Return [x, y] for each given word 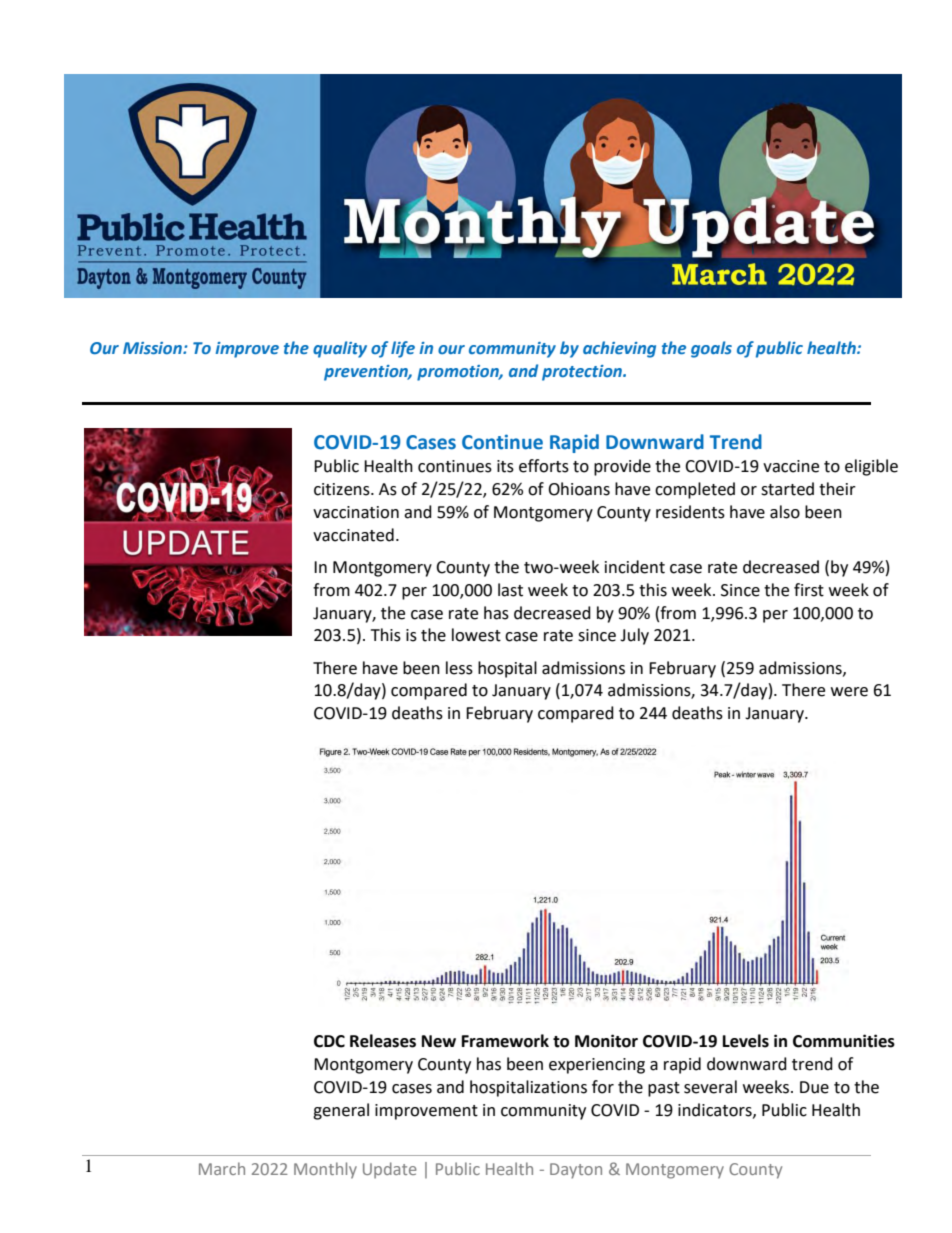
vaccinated [353, 535]
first [809, 590]
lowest [476, 635]
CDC [329, 1041]
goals [711, 349]
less [459, 668]
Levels [746, 1041]
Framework [505, 1041]
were [849, 692]
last [510, 590]
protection [583, 373]
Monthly [325, 1170]
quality [340, 349]
